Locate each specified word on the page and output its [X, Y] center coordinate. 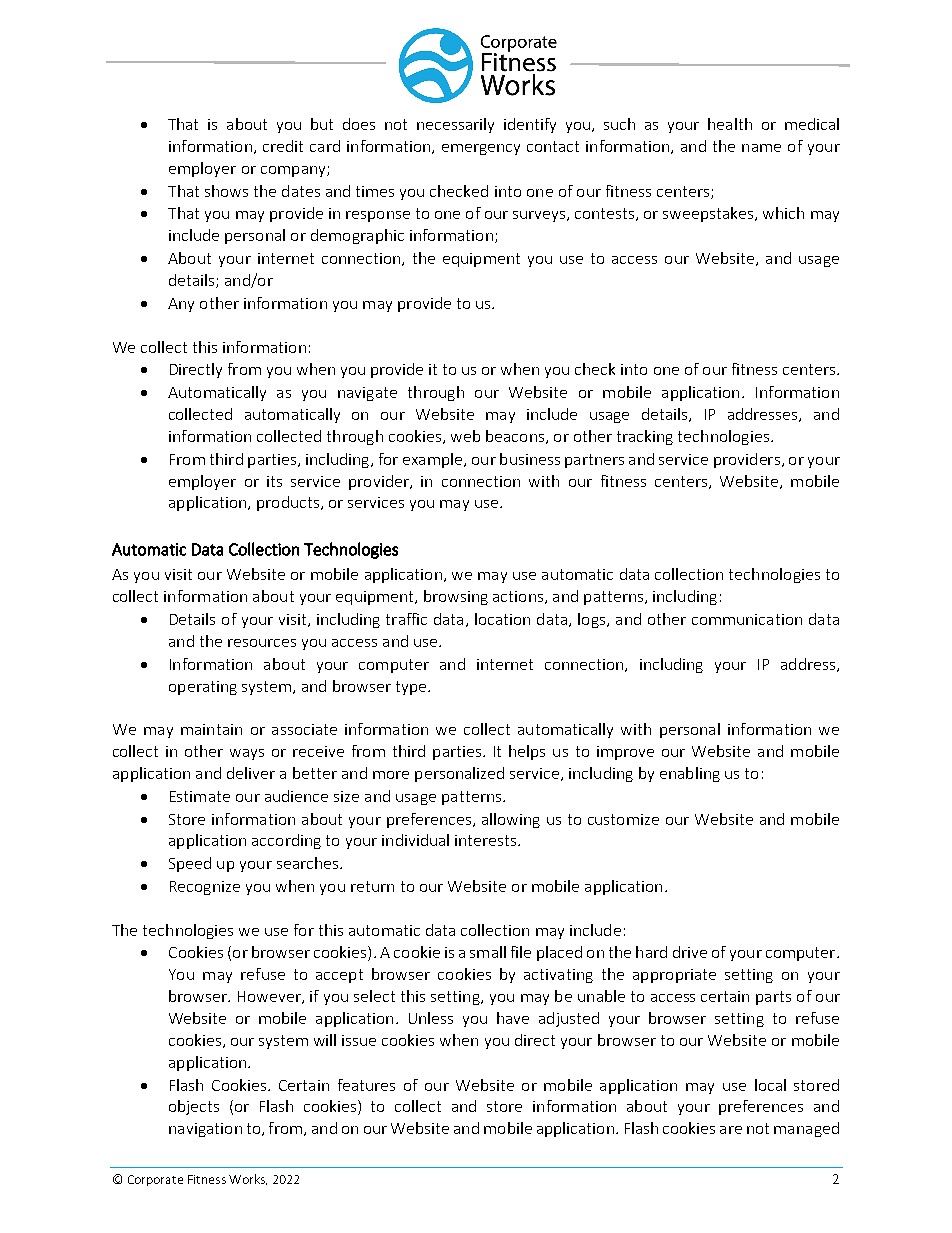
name [761, 148]
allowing [511, 820]
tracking [645, 437]
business [530, 459]
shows [226, 191]
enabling [690, 774]
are [731, 1130]
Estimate [200, 796]
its [274, 481]
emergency [481, 149]
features [366, 1085]
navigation [205, 1130]
